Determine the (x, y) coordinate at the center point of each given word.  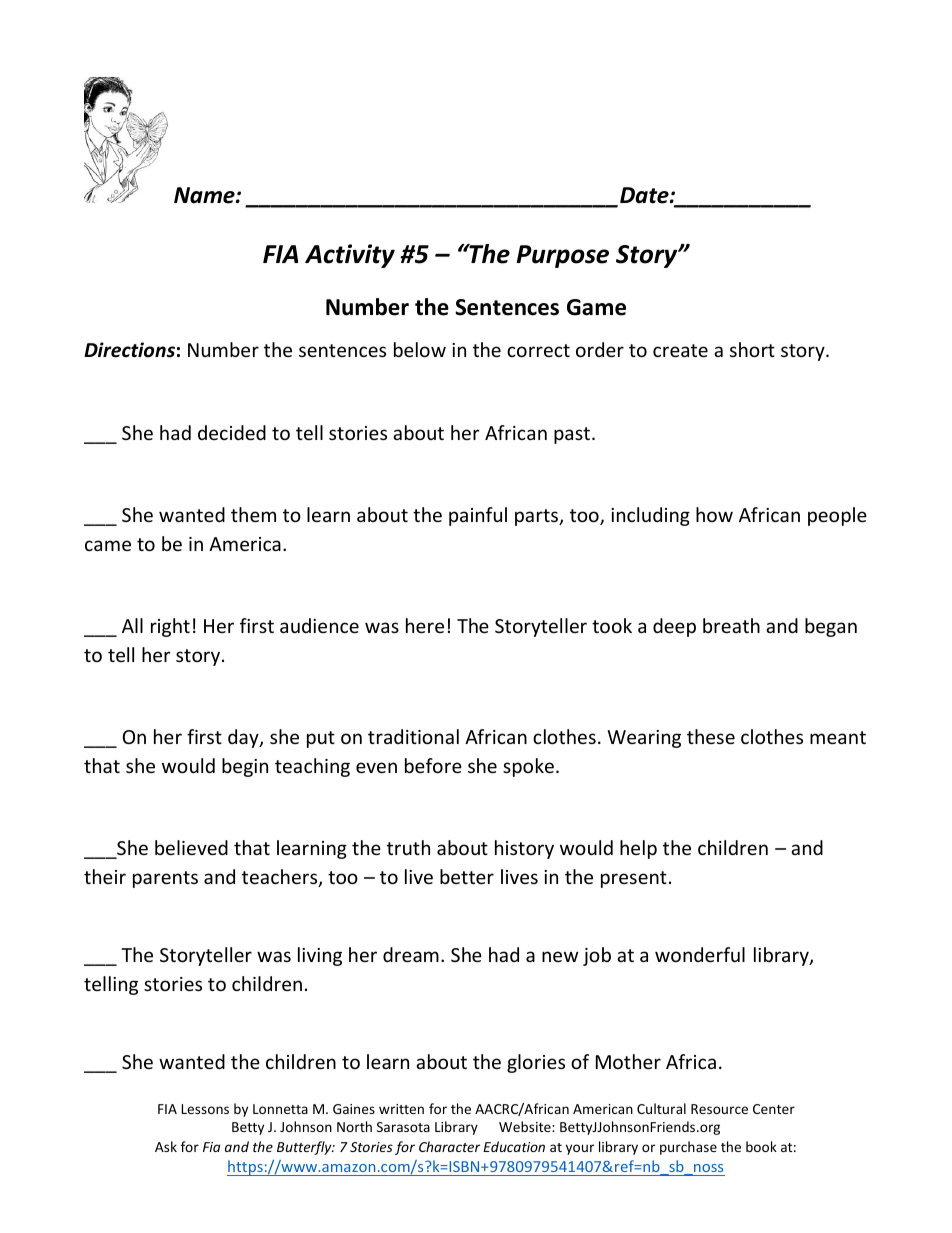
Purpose (563, 256)
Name (205, 195)
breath (731, 625)
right (170, 627)
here (425, 625)
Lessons (205, 1109)
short (752, 349)
